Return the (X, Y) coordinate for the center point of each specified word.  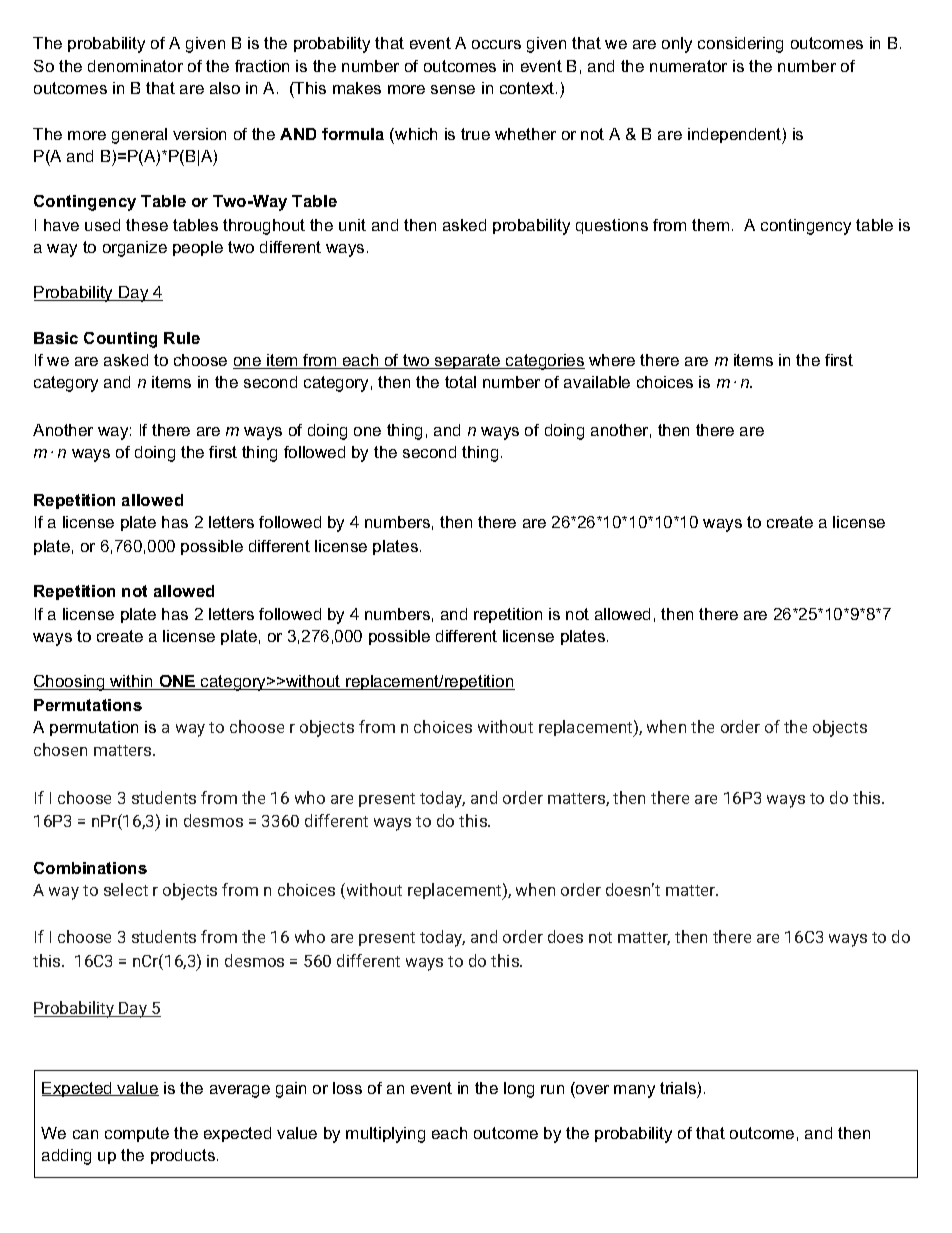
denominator (135, 66)
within (132, 682)
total (460, 382)
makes (357, 88)
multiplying (385, 1135)
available (597, 382)
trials (678, 1088)
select (126, 889)
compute (137, 1134)
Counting (120, 340)
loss (347, 1088)
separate (468, 361)
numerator (688, 66)
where (612, 360)
